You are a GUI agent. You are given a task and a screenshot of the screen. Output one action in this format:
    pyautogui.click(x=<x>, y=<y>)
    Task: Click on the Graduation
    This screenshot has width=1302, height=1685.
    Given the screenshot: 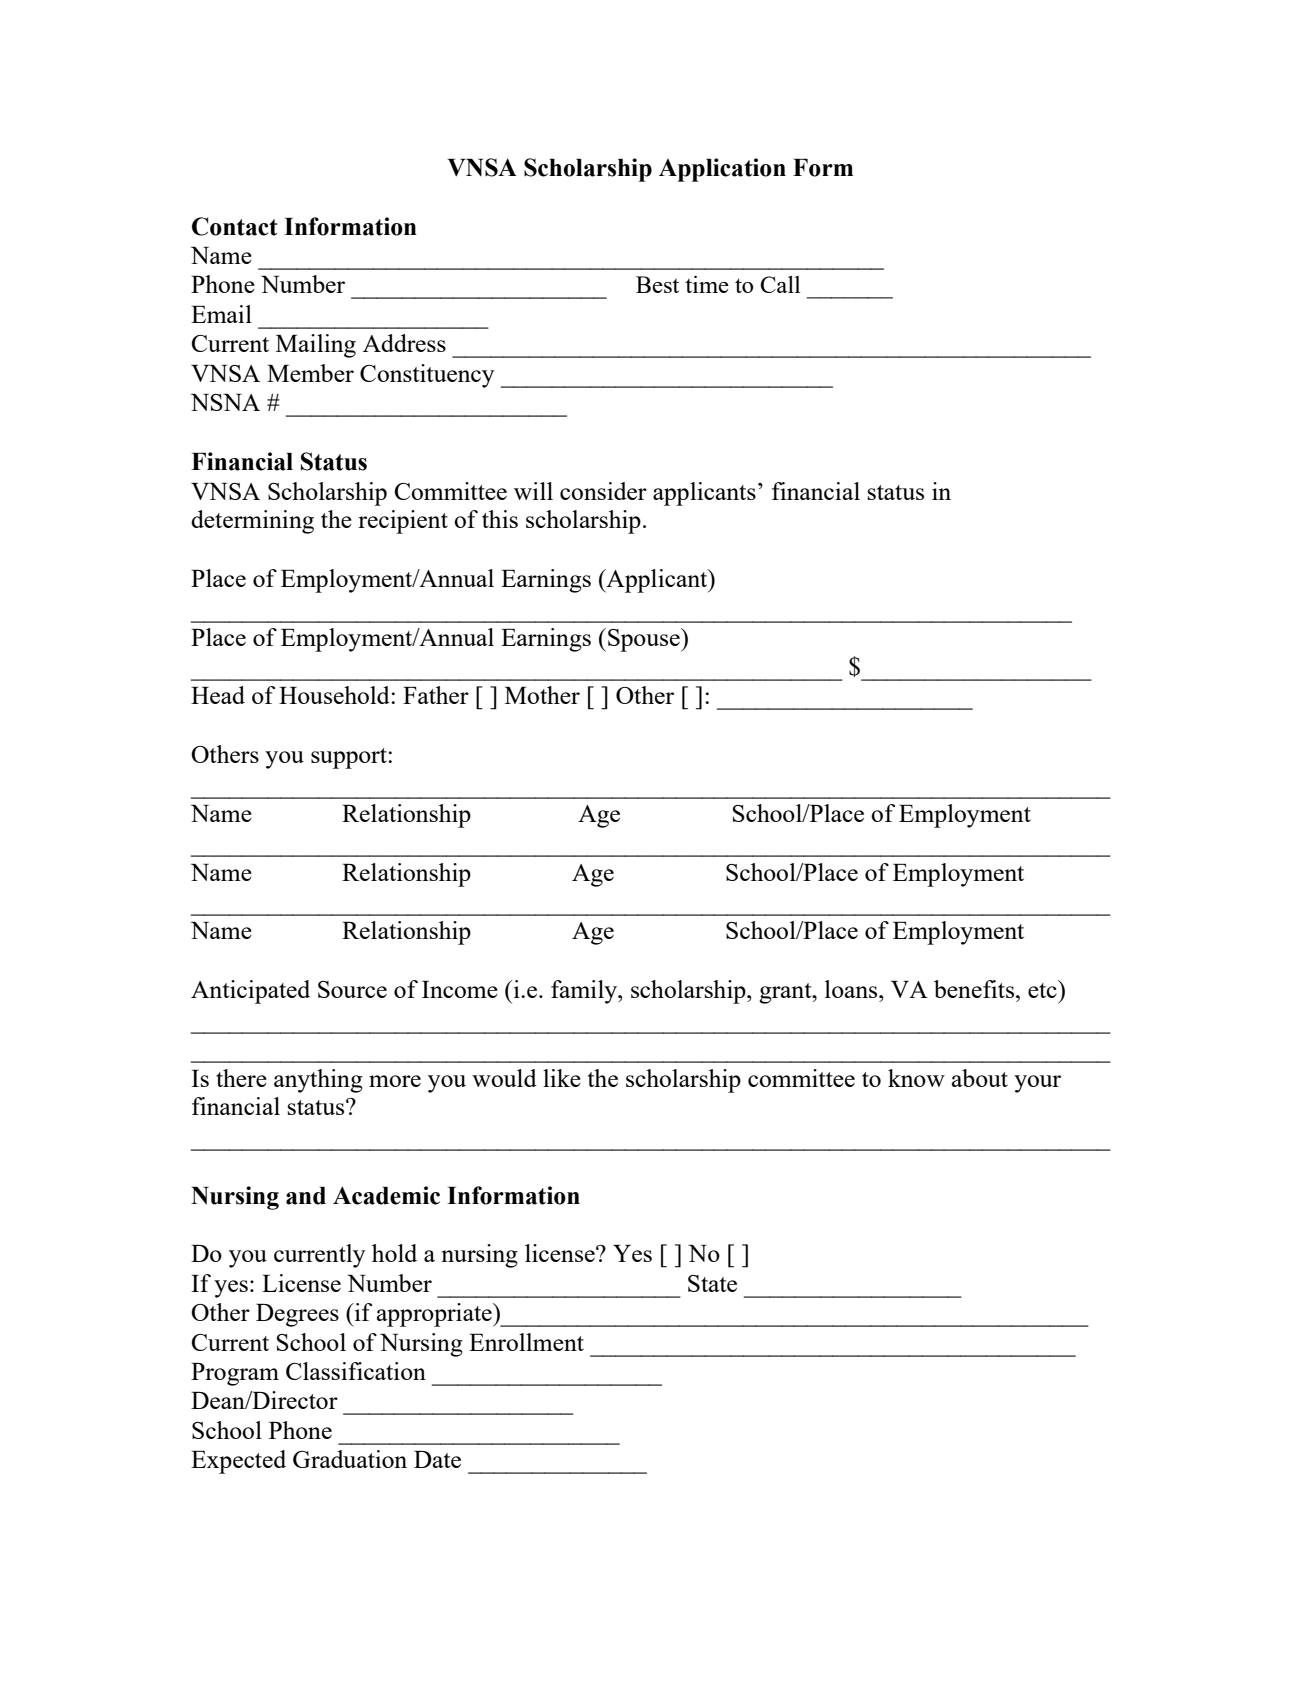 What is the action you would take?
    pyautogui.click(x=350, y=1459)
